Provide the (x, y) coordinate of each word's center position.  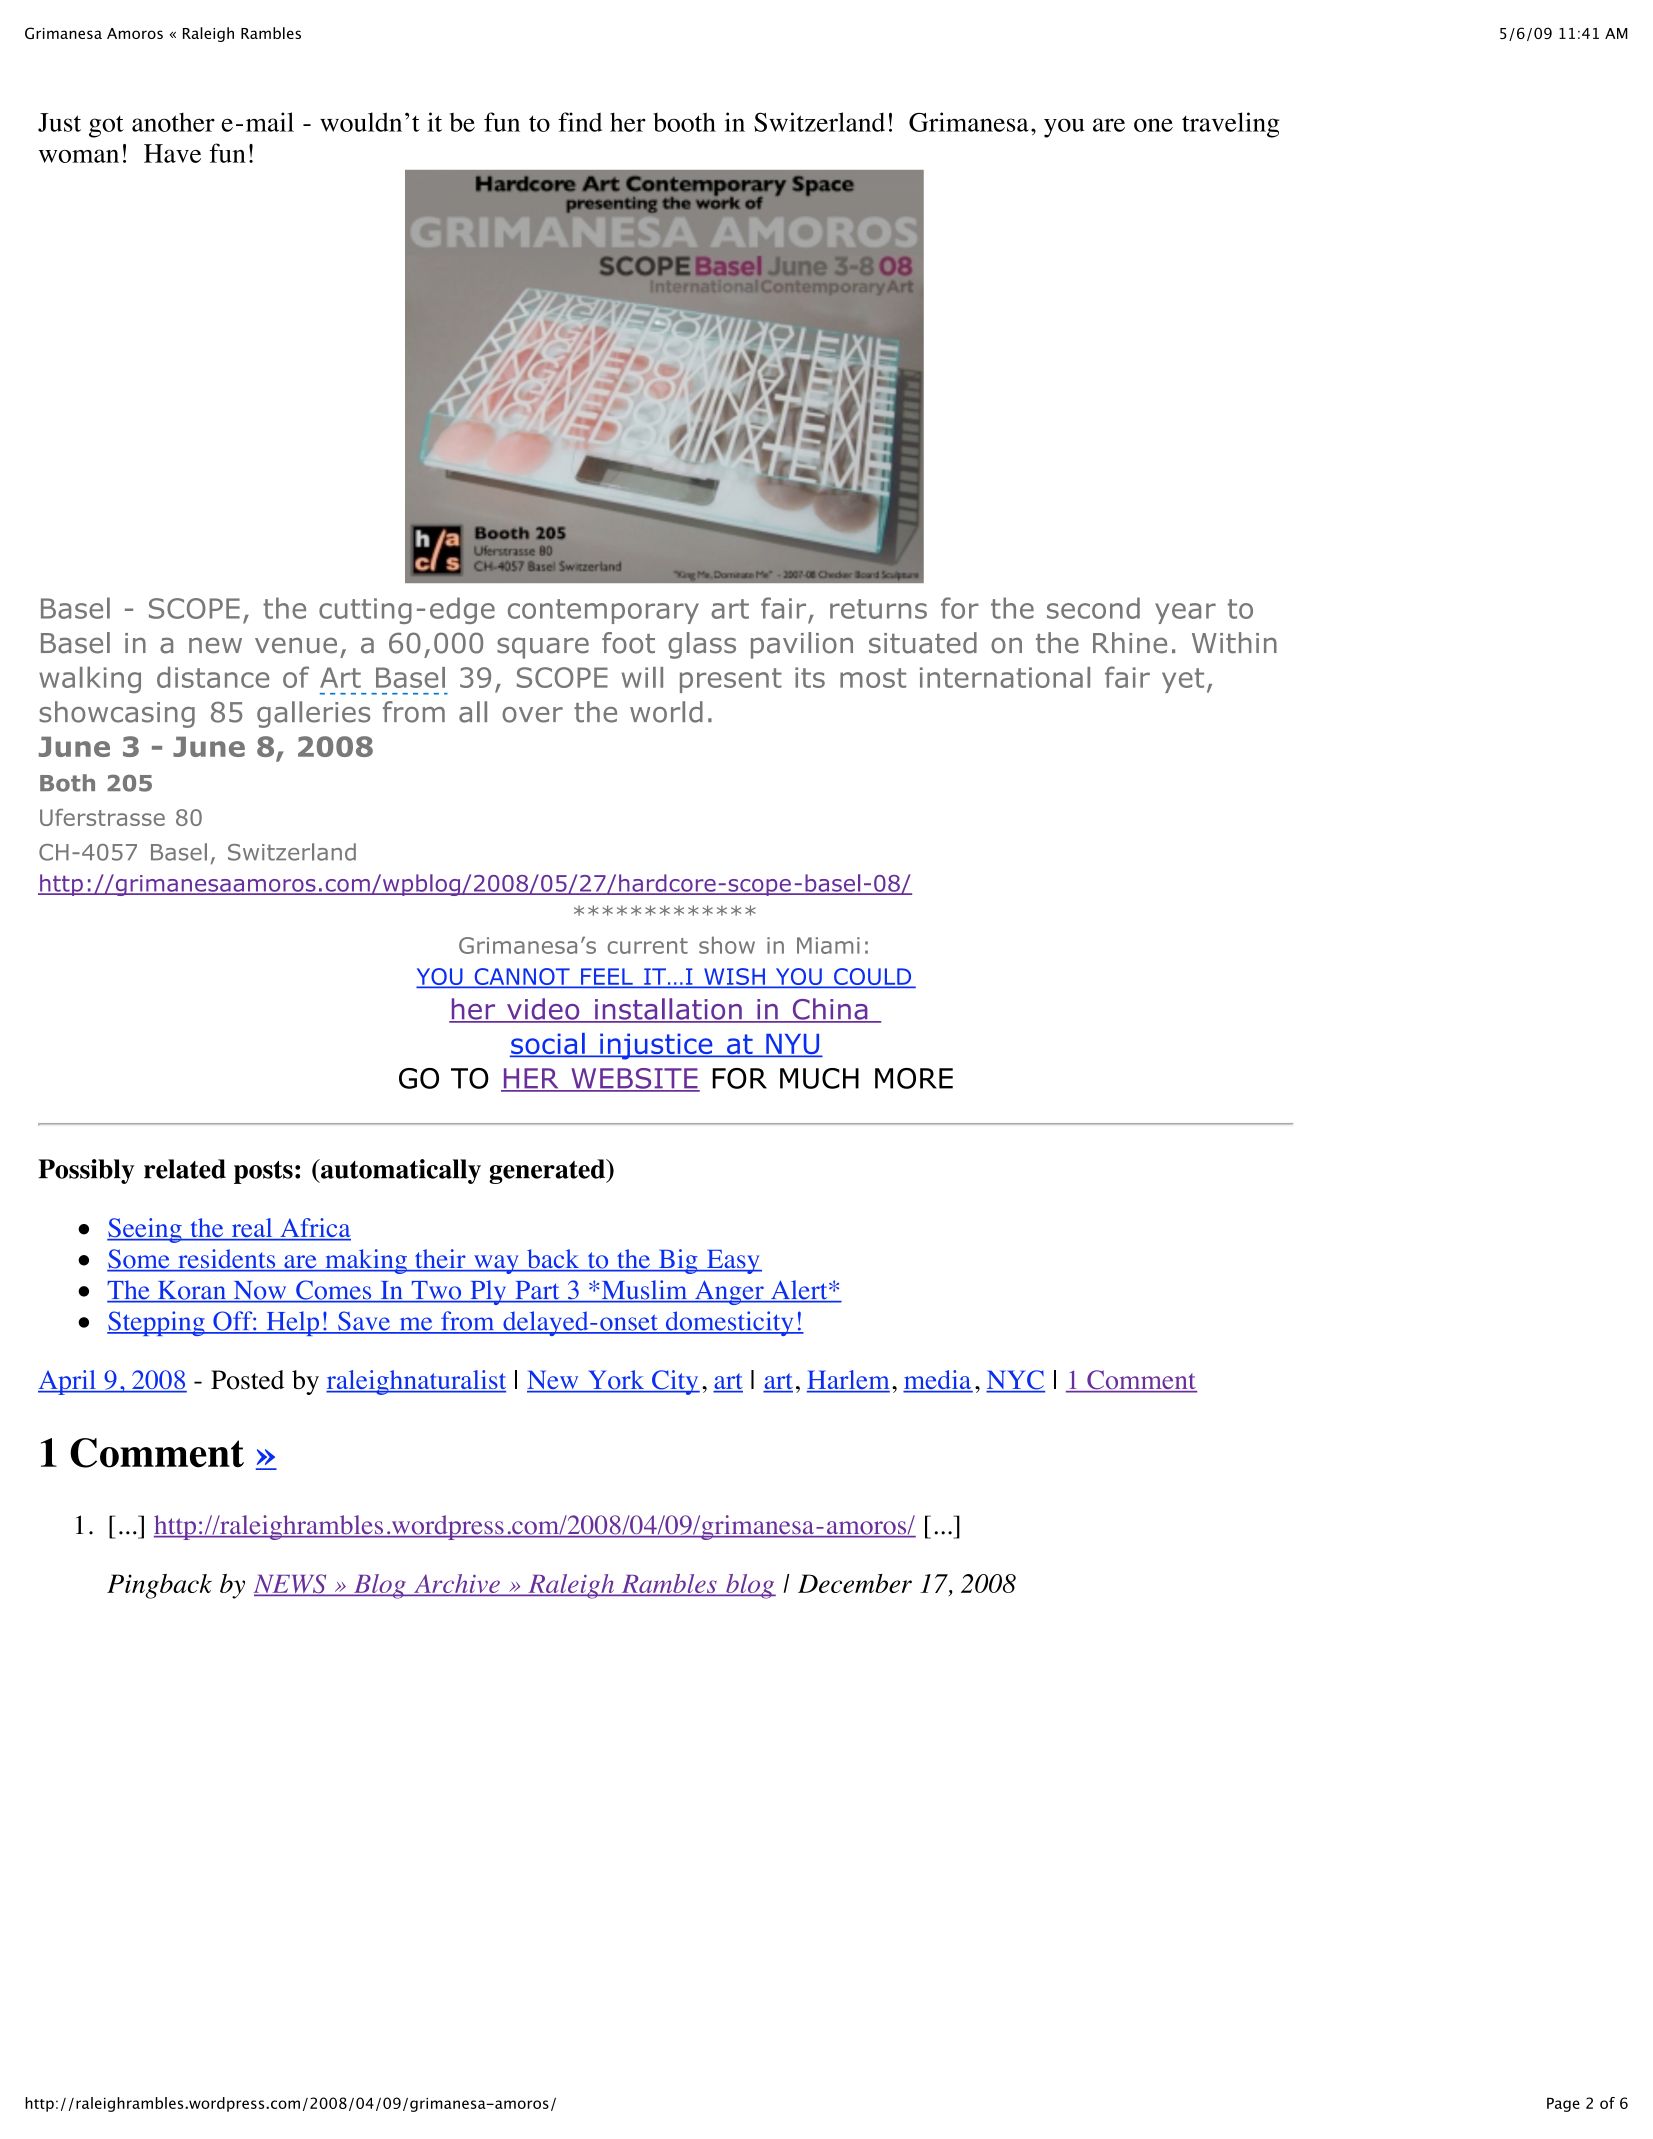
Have (172, 153)
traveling (1230, 125)
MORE (914, 1078)
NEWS (291, 1585)
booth (684, 122)
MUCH (819, 1078)
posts (263, 1172)
